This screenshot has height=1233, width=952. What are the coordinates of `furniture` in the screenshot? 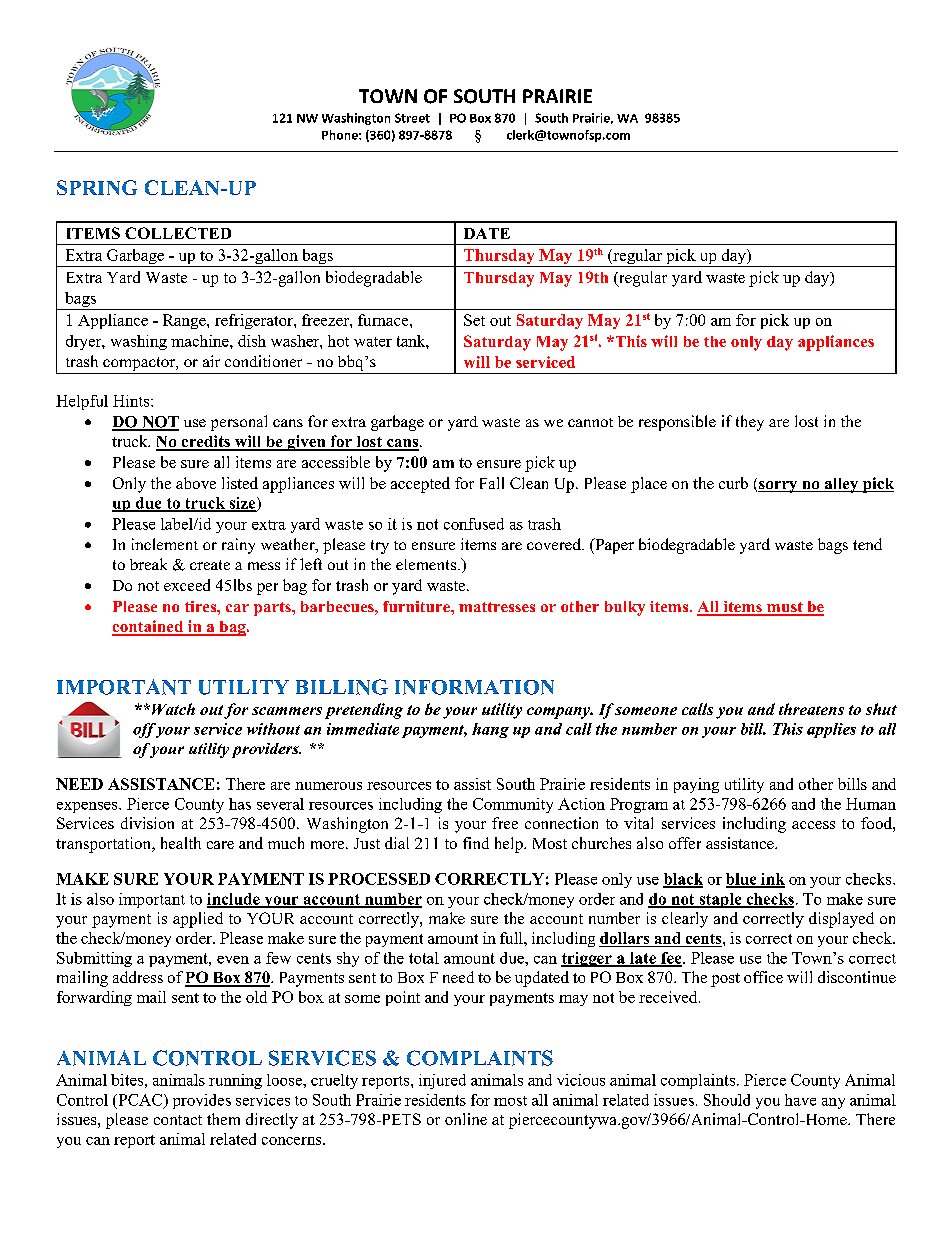 It's located at (417, 606).
